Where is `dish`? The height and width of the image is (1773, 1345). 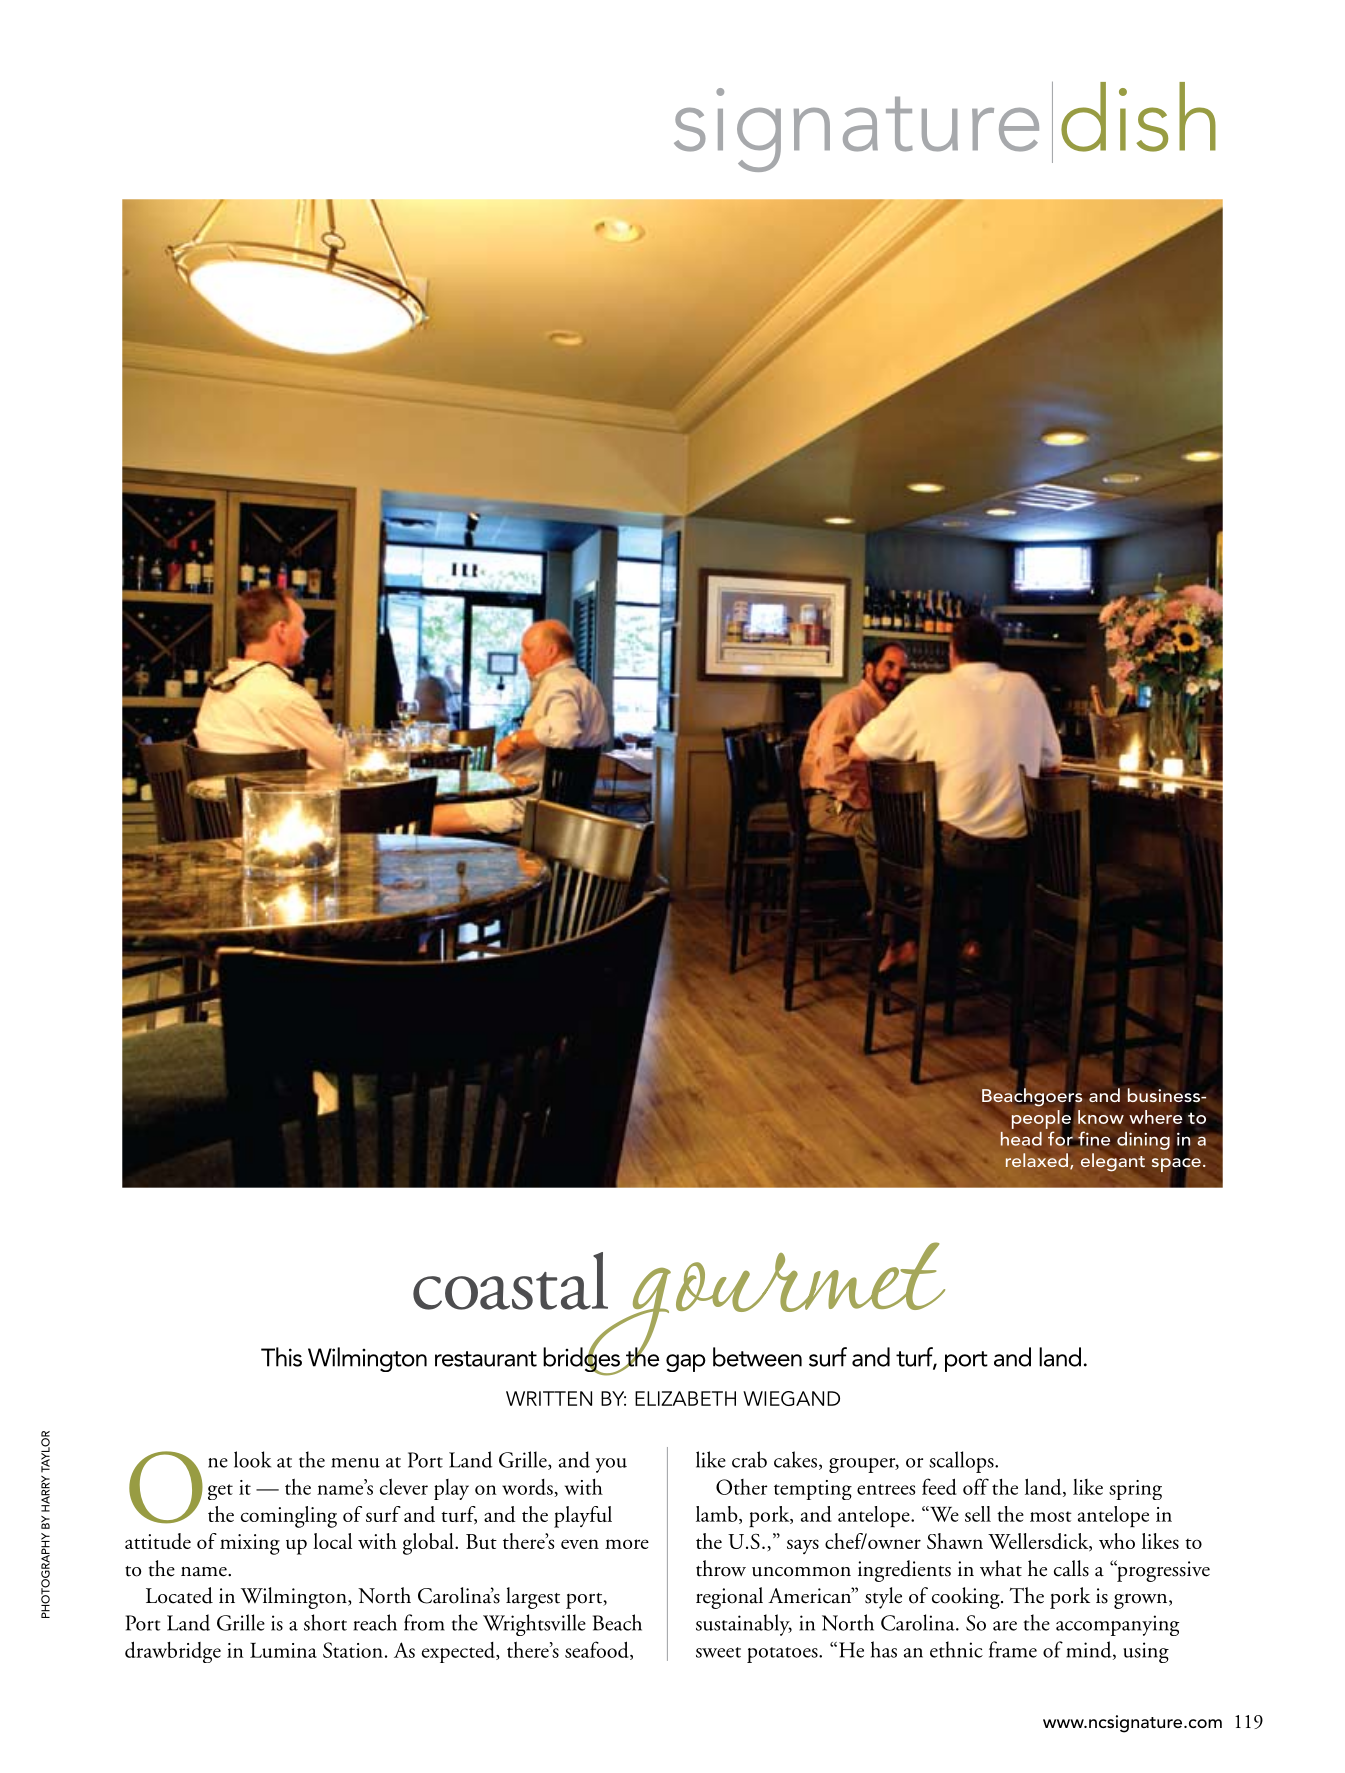 dish is located at coordinates (1138, 117).
